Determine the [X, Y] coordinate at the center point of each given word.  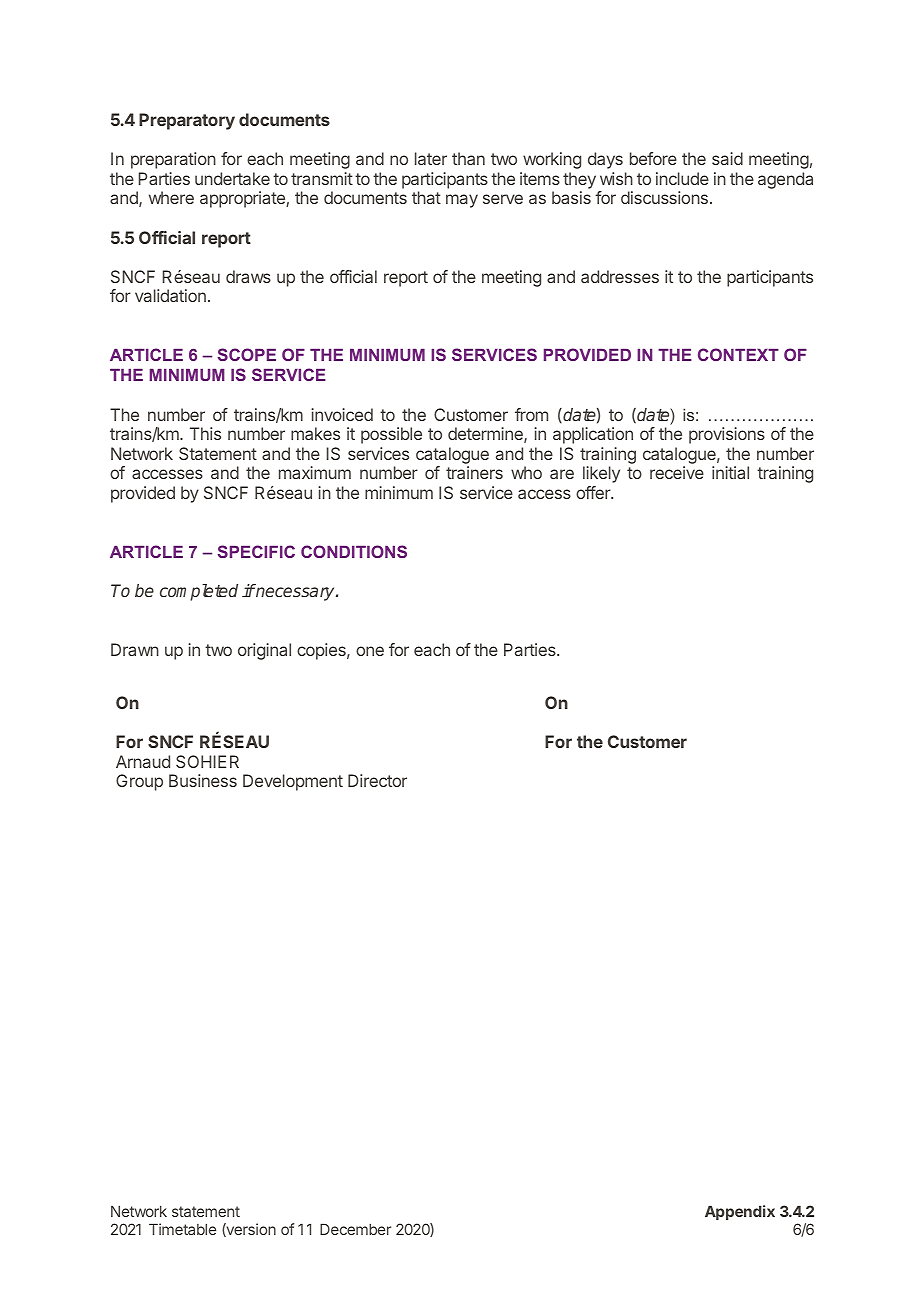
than [468, 158]
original [264, 651]
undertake [232, 178]
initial [730, 472]
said [727, 158]
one [370, 651]
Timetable [182, 1229]
